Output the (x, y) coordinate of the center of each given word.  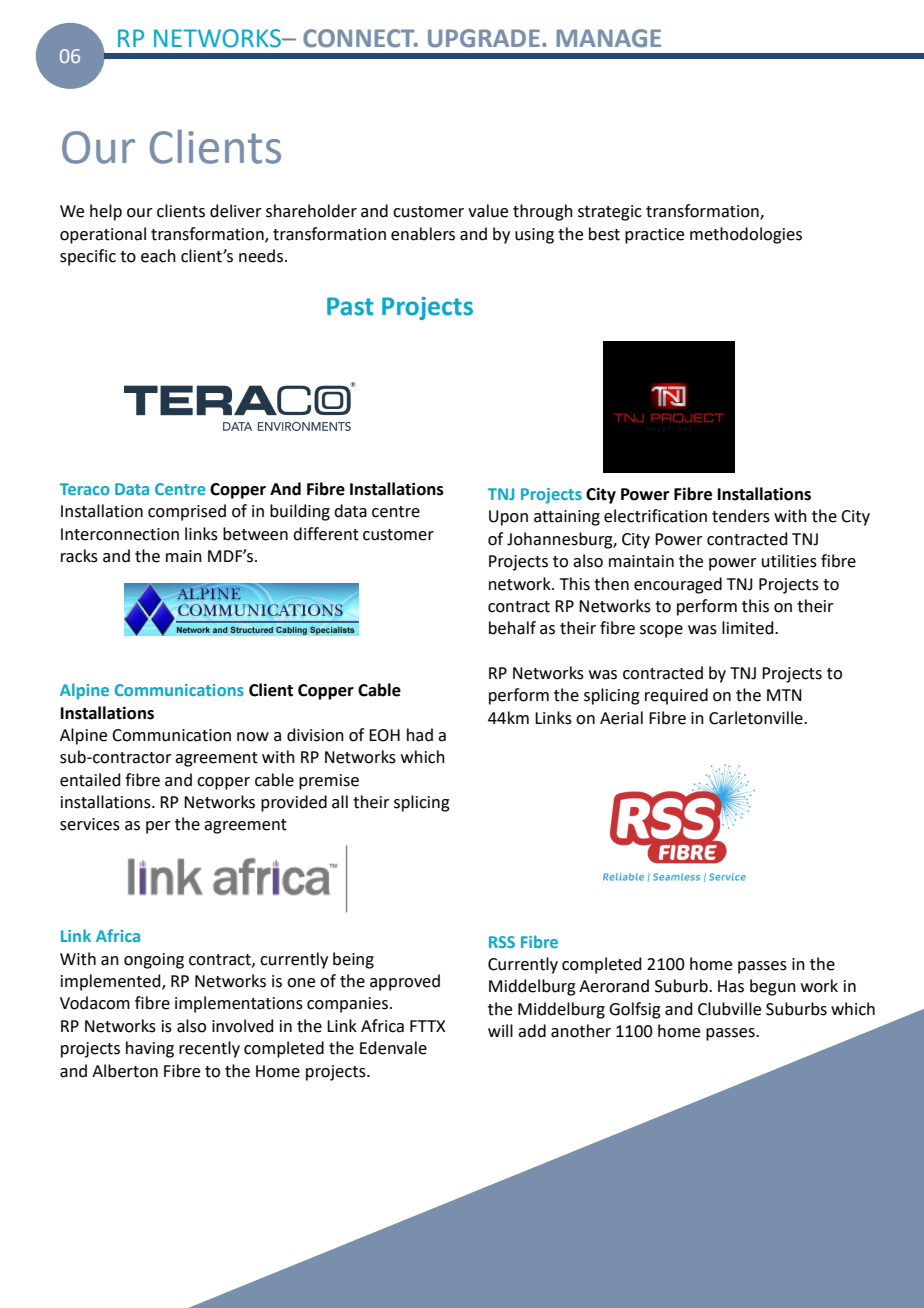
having (150, 1049)
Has (731, 986)
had (420, 735)
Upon (508, 518)
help (106, 212)
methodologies (746, 235)
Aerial (621, 718)
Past (350, 306)
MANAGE (608, 38)
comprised (187, 512)
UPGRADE (484, 38)
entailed (90, 780)
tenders (741, 516)
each (158, 256)
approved (405, 982)
